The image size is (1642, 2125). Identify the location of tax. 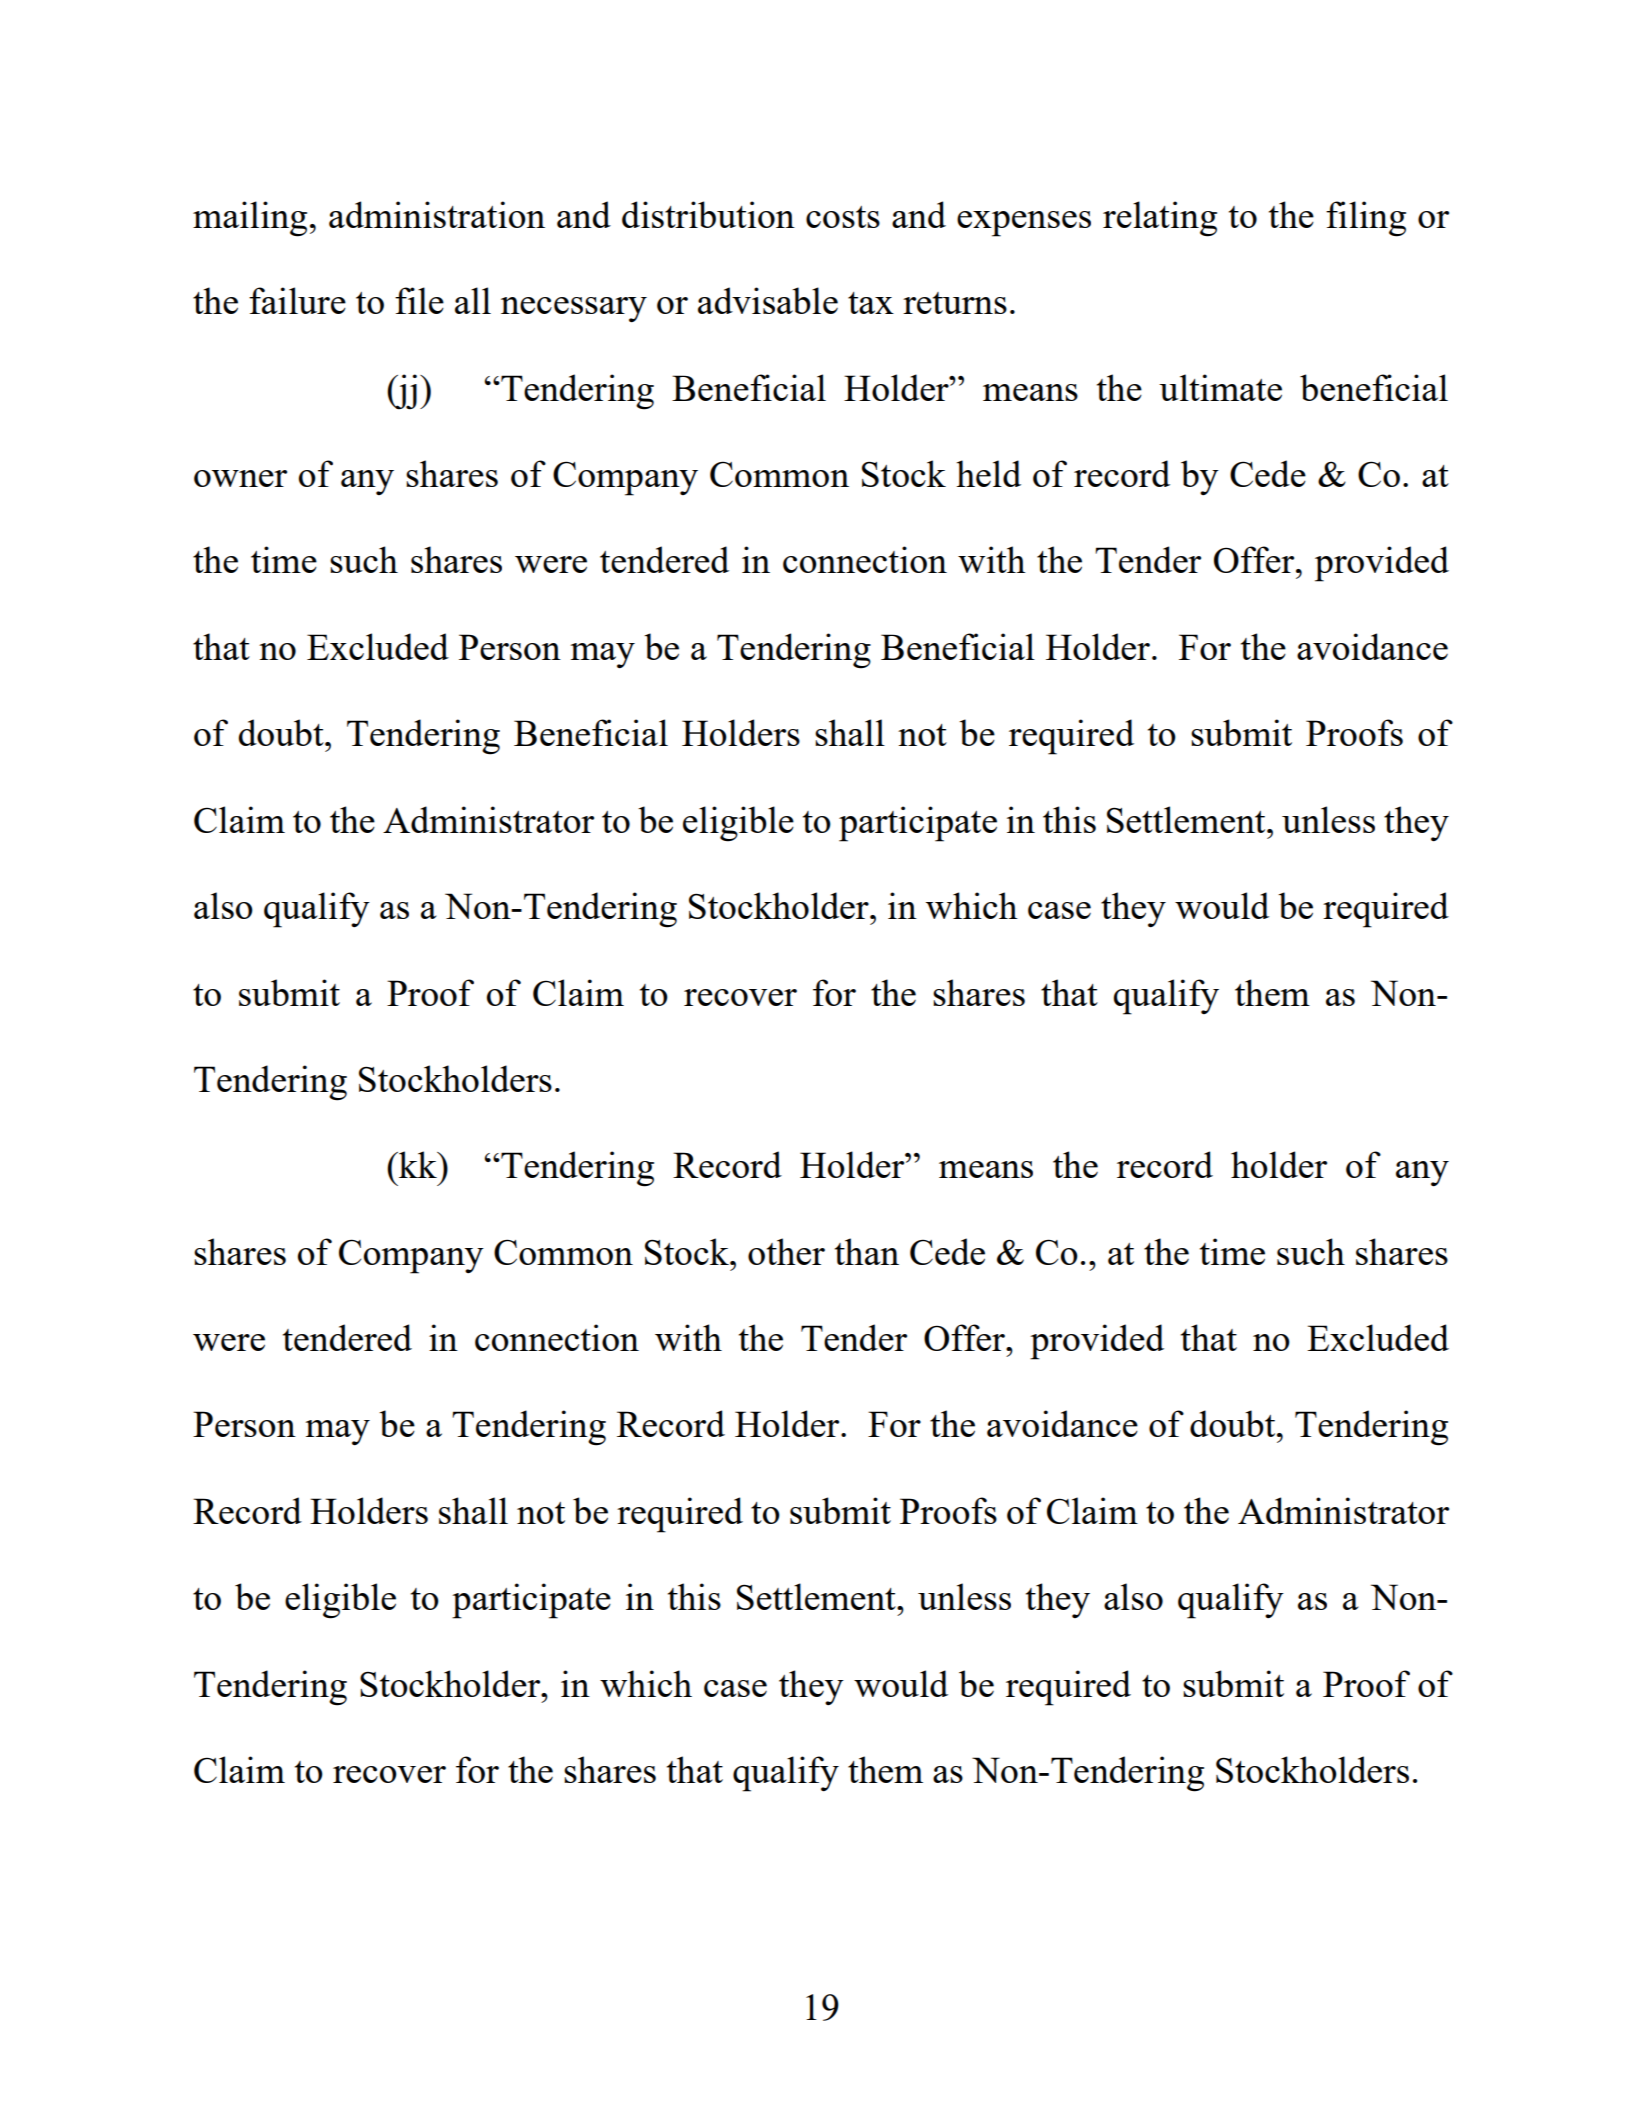
(871, 303).
